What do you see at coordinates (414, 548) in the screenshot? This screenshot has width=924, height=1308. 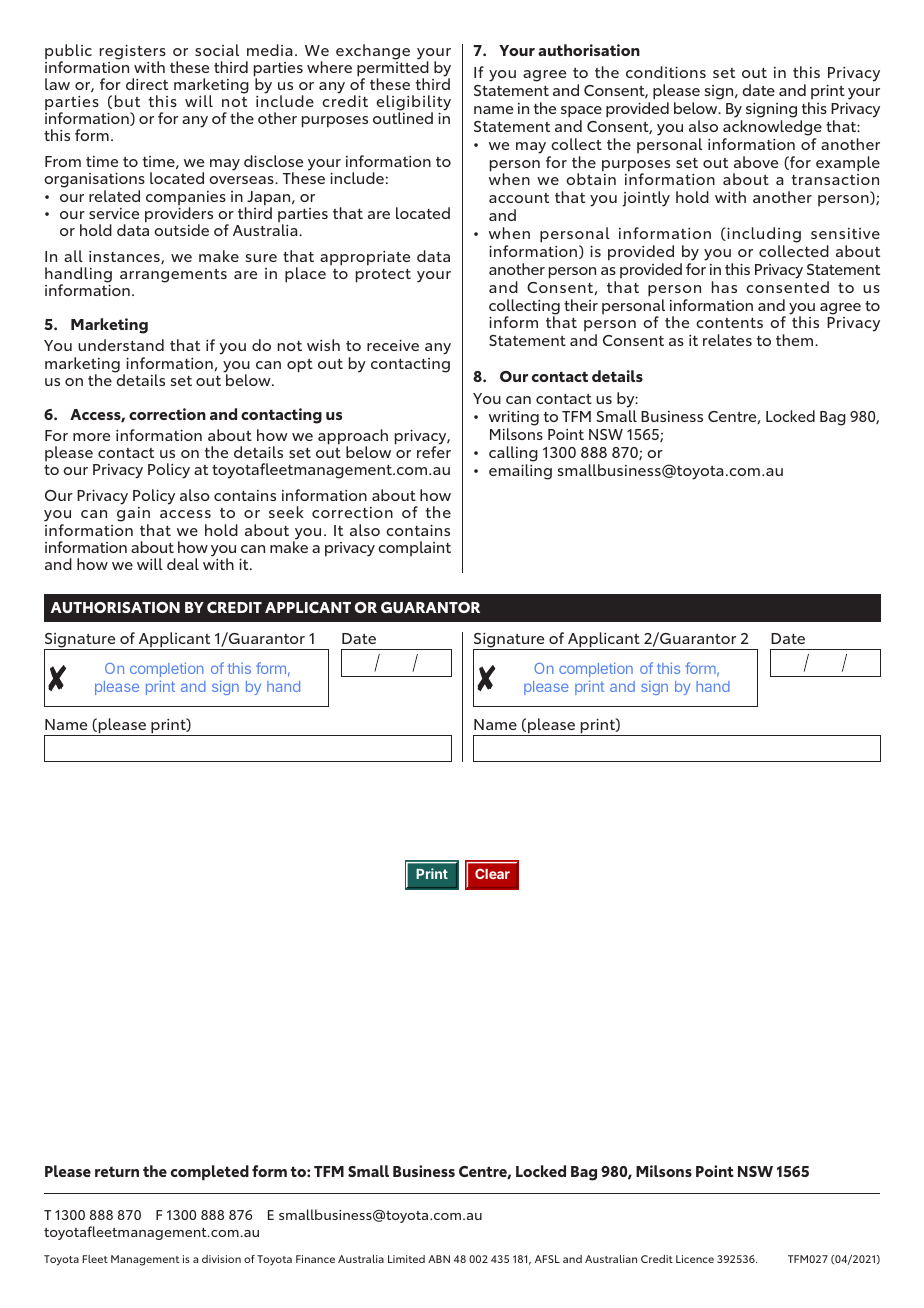 I see `complaint` at bounding box center [414, 548].
